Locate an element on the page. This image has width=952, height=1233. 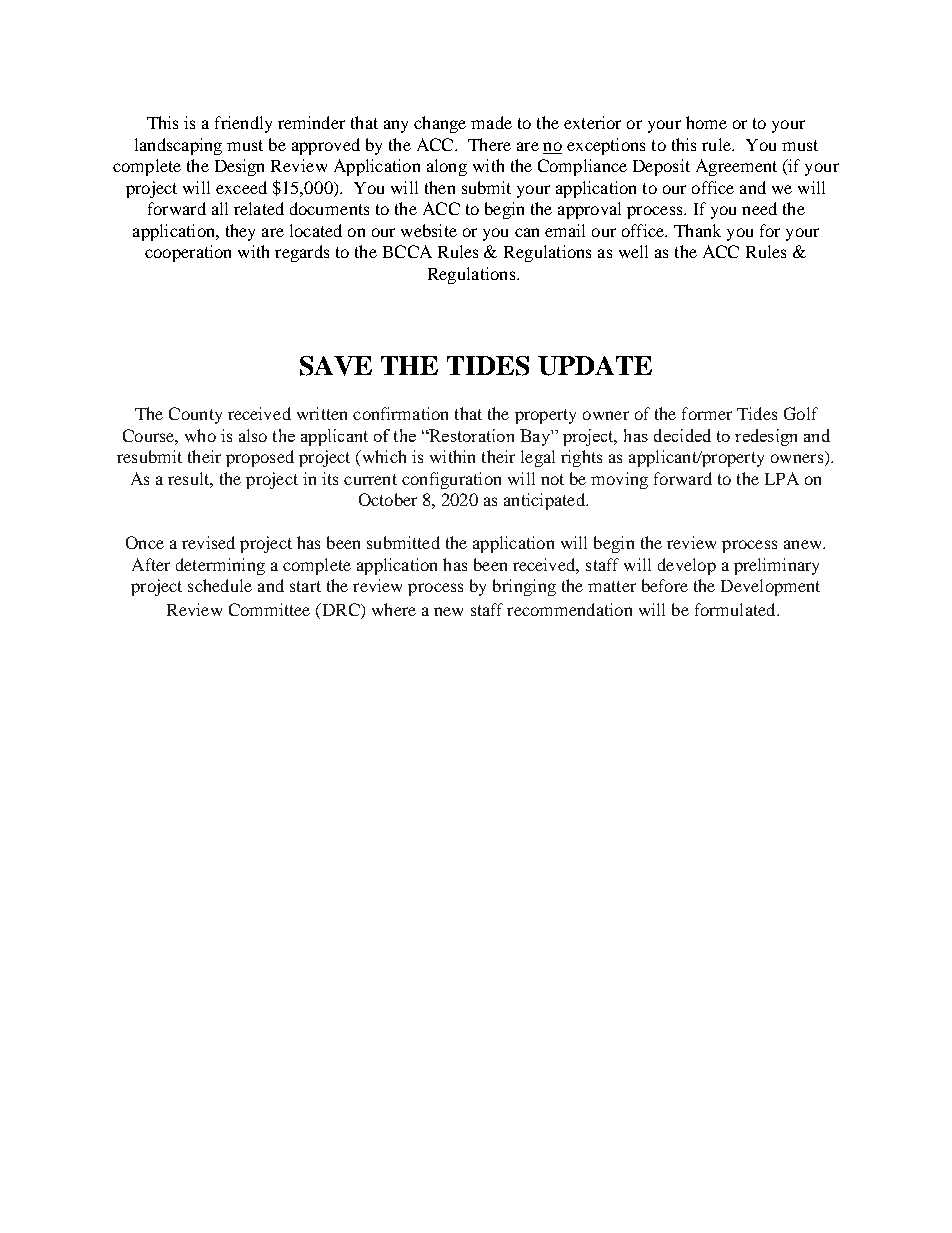
friendly is located at coordinates (243, 124).
